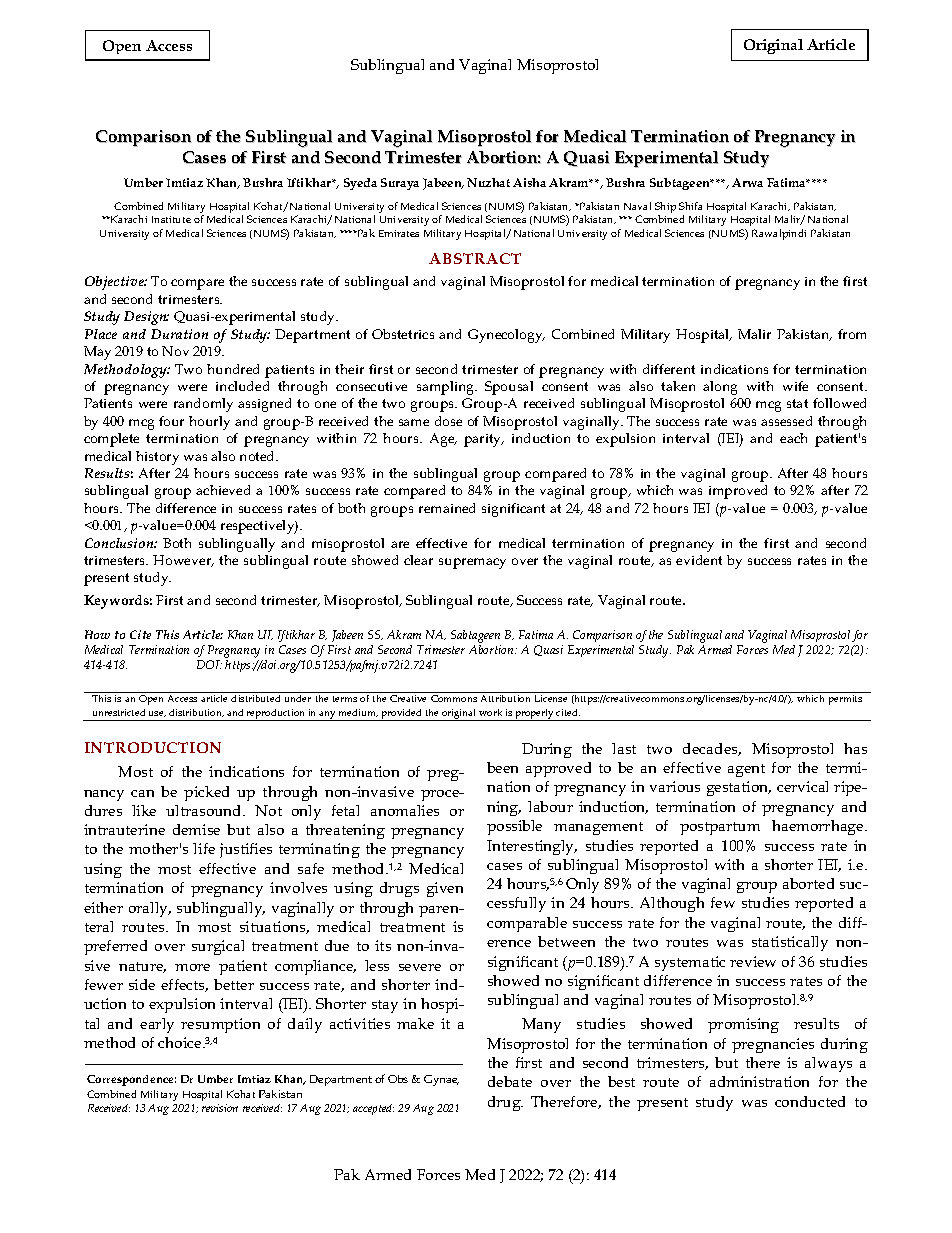 The width and height of the image is (952, 1233). Describe the element at coordinates (746, 770) in the image. I see `agent` at that location.
